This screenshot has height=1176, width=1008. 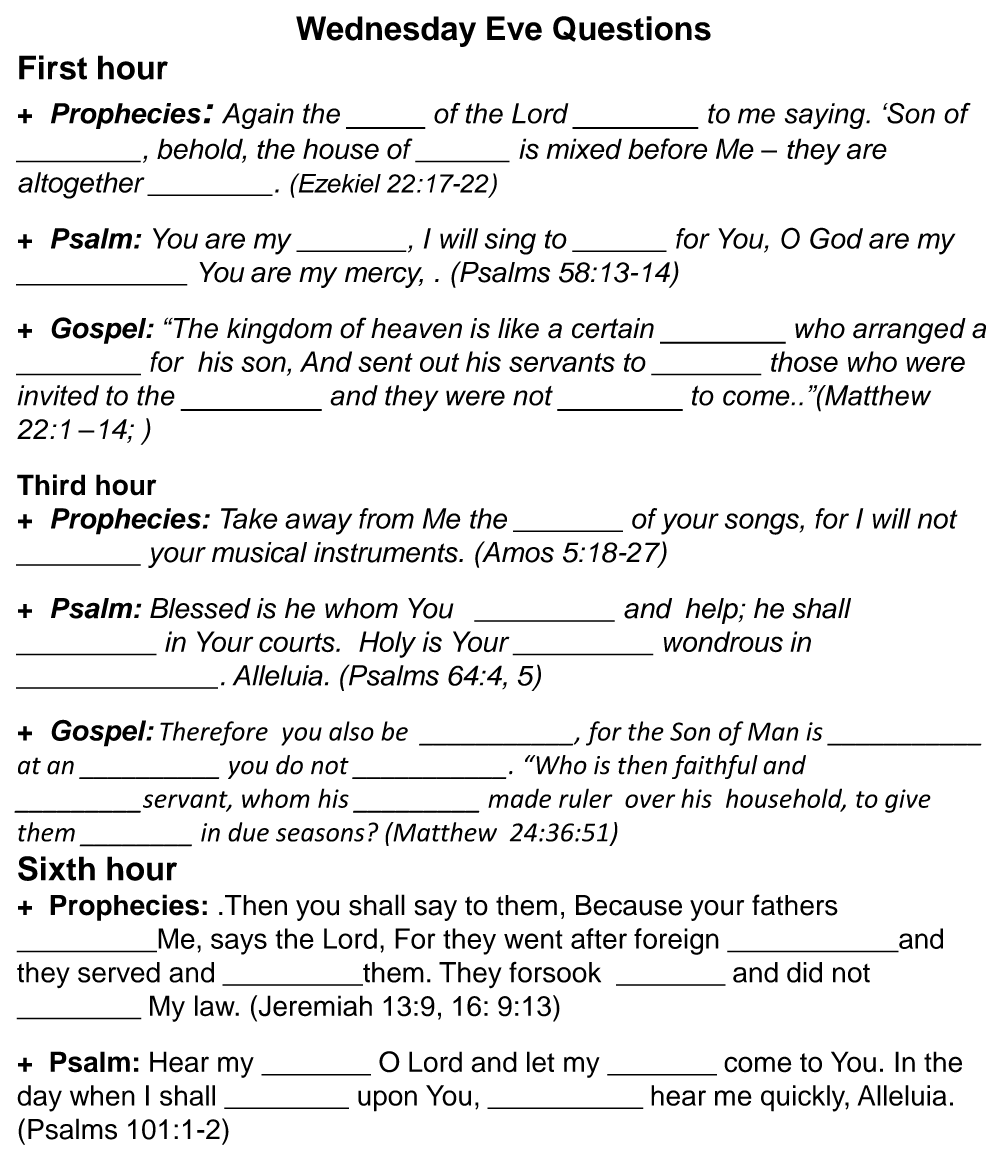 I want to click on those, so click(x=804, y=361).
